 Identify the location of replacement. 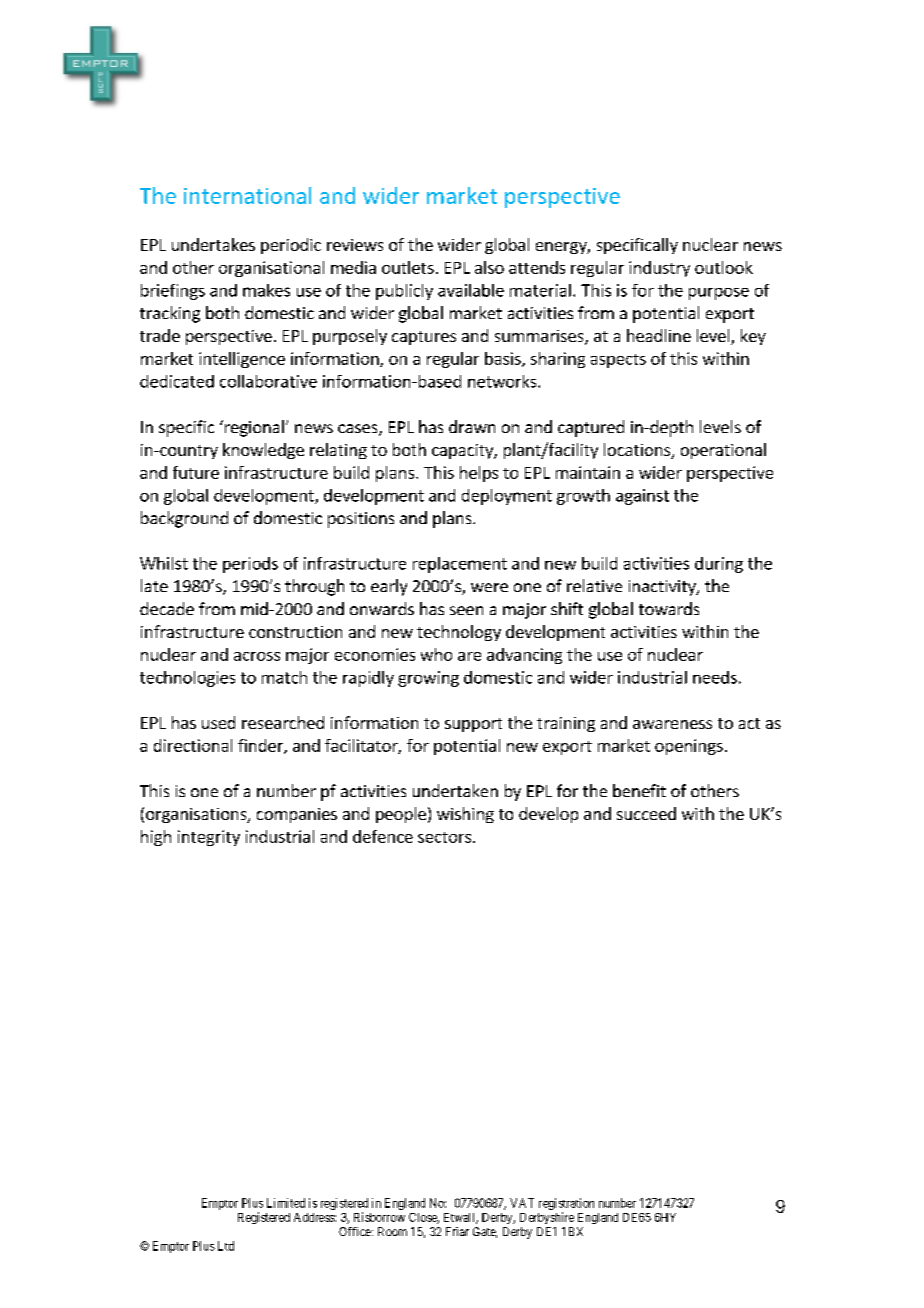
(460, 565).
